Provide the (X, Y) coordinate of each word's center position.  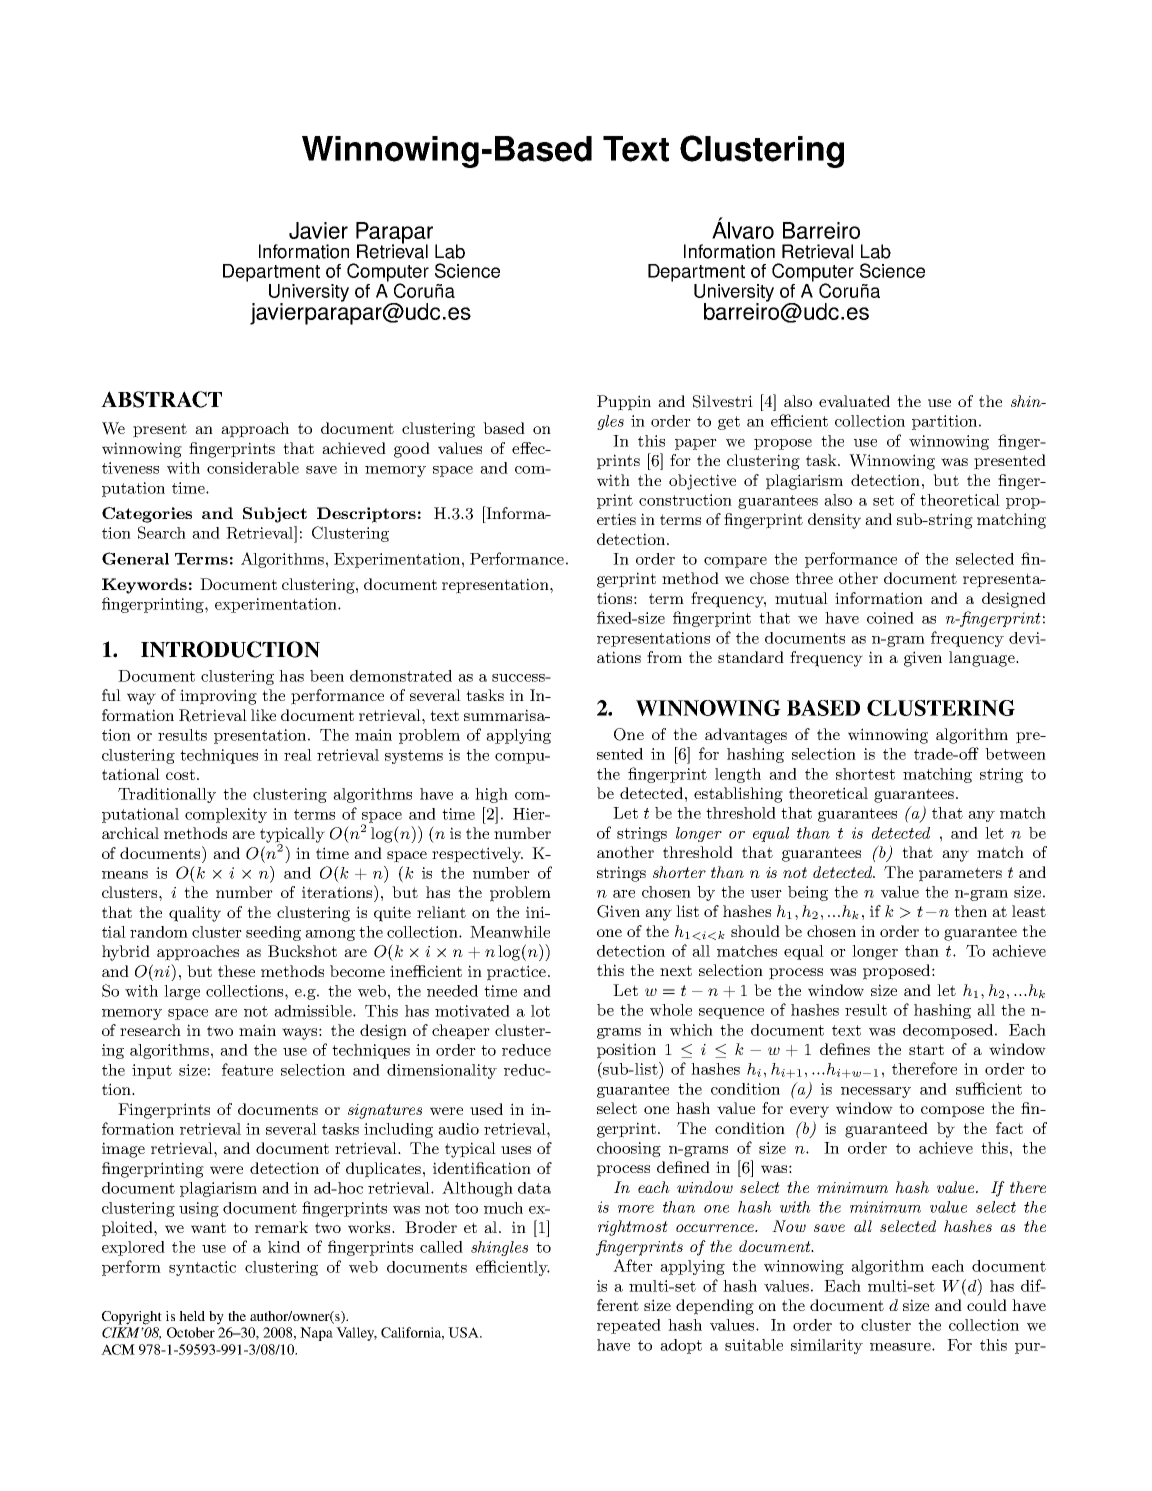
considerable (253, 468)
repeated (629, 1326)
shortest (865, 774)
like (263, 715)
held (192, 1316)
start (926, 1049)
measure (901, 1347)
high (491, 795)
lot (540, 1011)
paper (696, 444)
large (182, 992)
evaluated (854, 401)
